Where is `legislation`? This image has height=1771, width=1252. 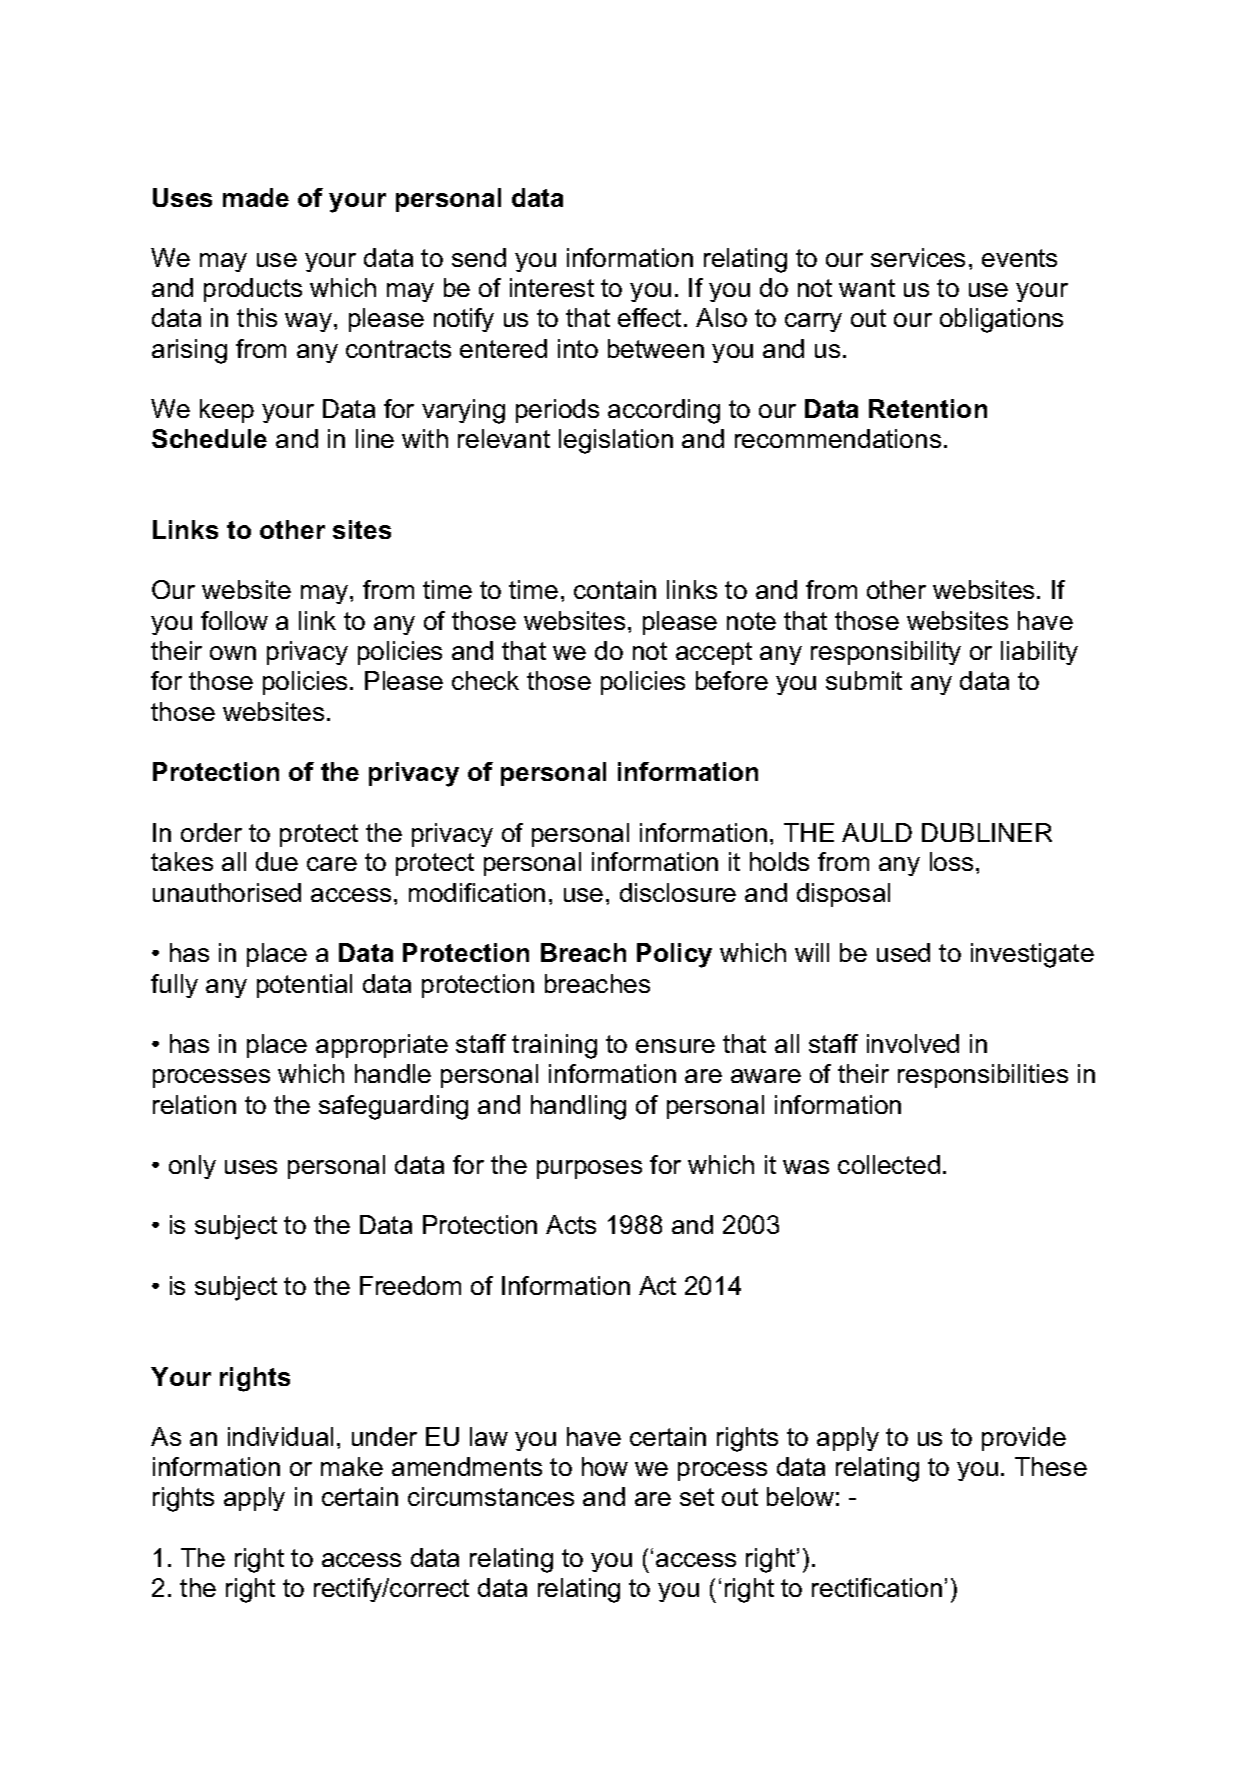 legislation is located at coordinates (616, 441).
